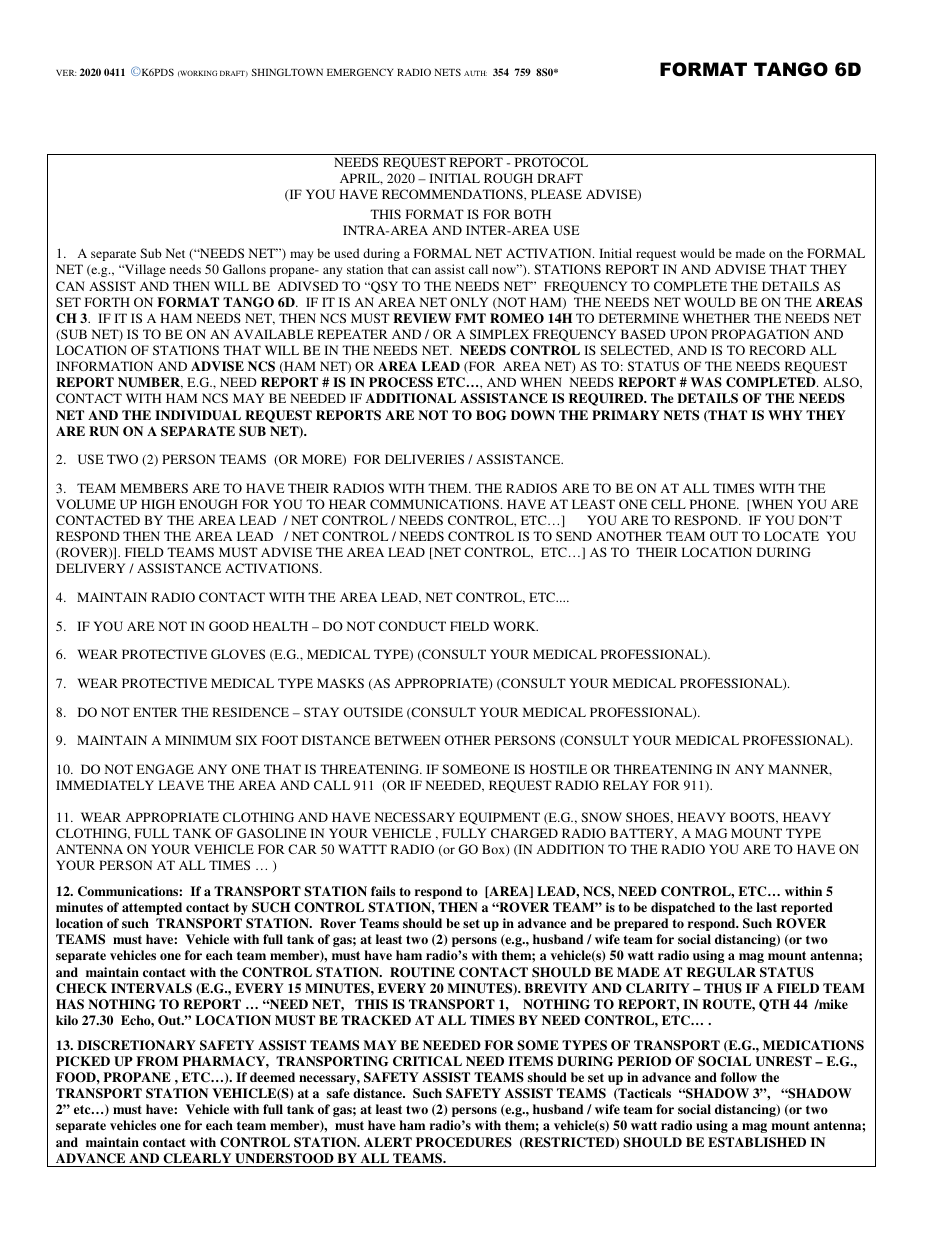 The image size is (952, 1233). I want to click on PROCEDURES, so click(464, 1142).
